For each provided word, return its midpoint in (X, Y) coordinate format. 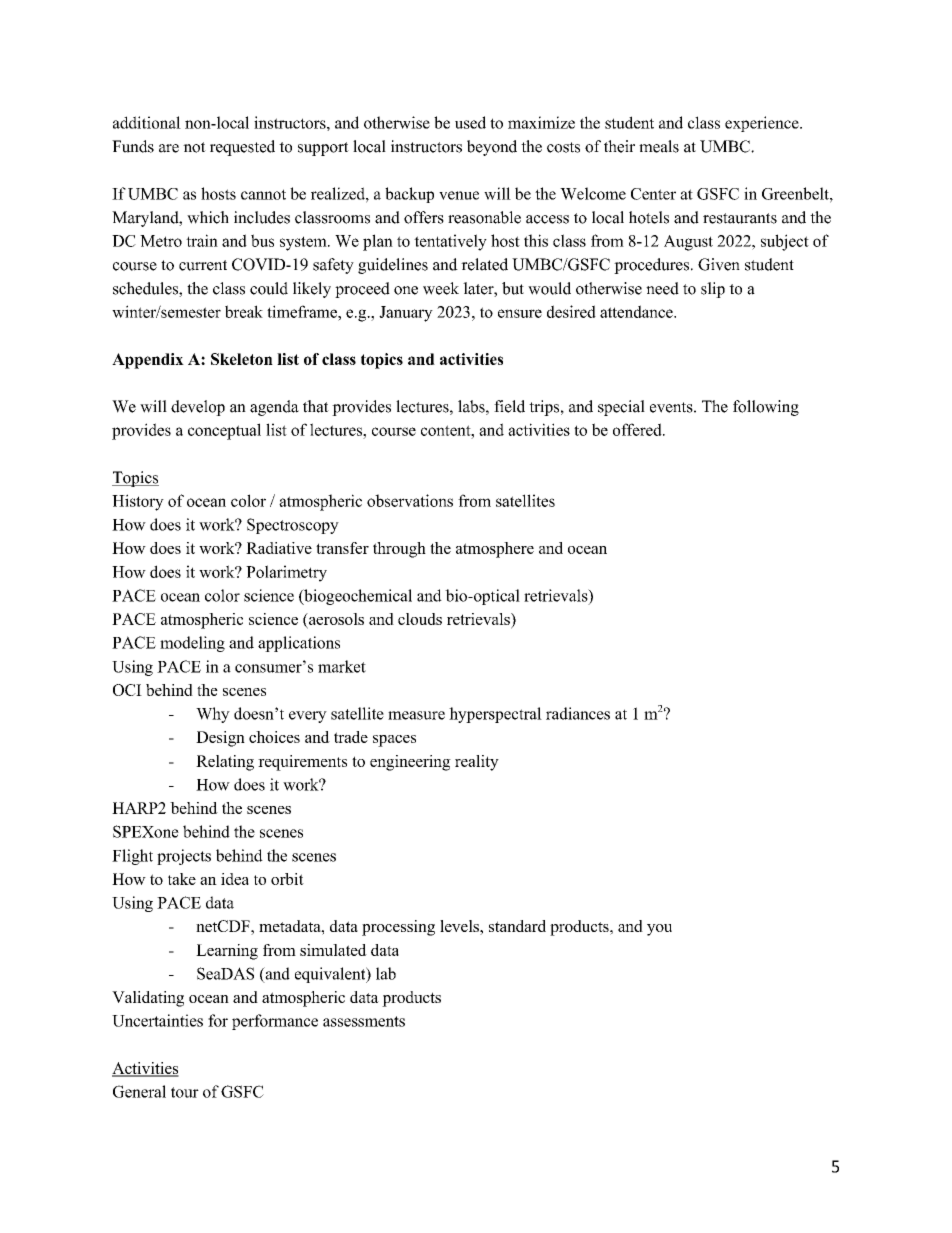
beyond (492, 148)
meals (659, 146)
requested (242, 148)
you (659, 930)
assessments (364, 1021)
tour (185, 1092)
